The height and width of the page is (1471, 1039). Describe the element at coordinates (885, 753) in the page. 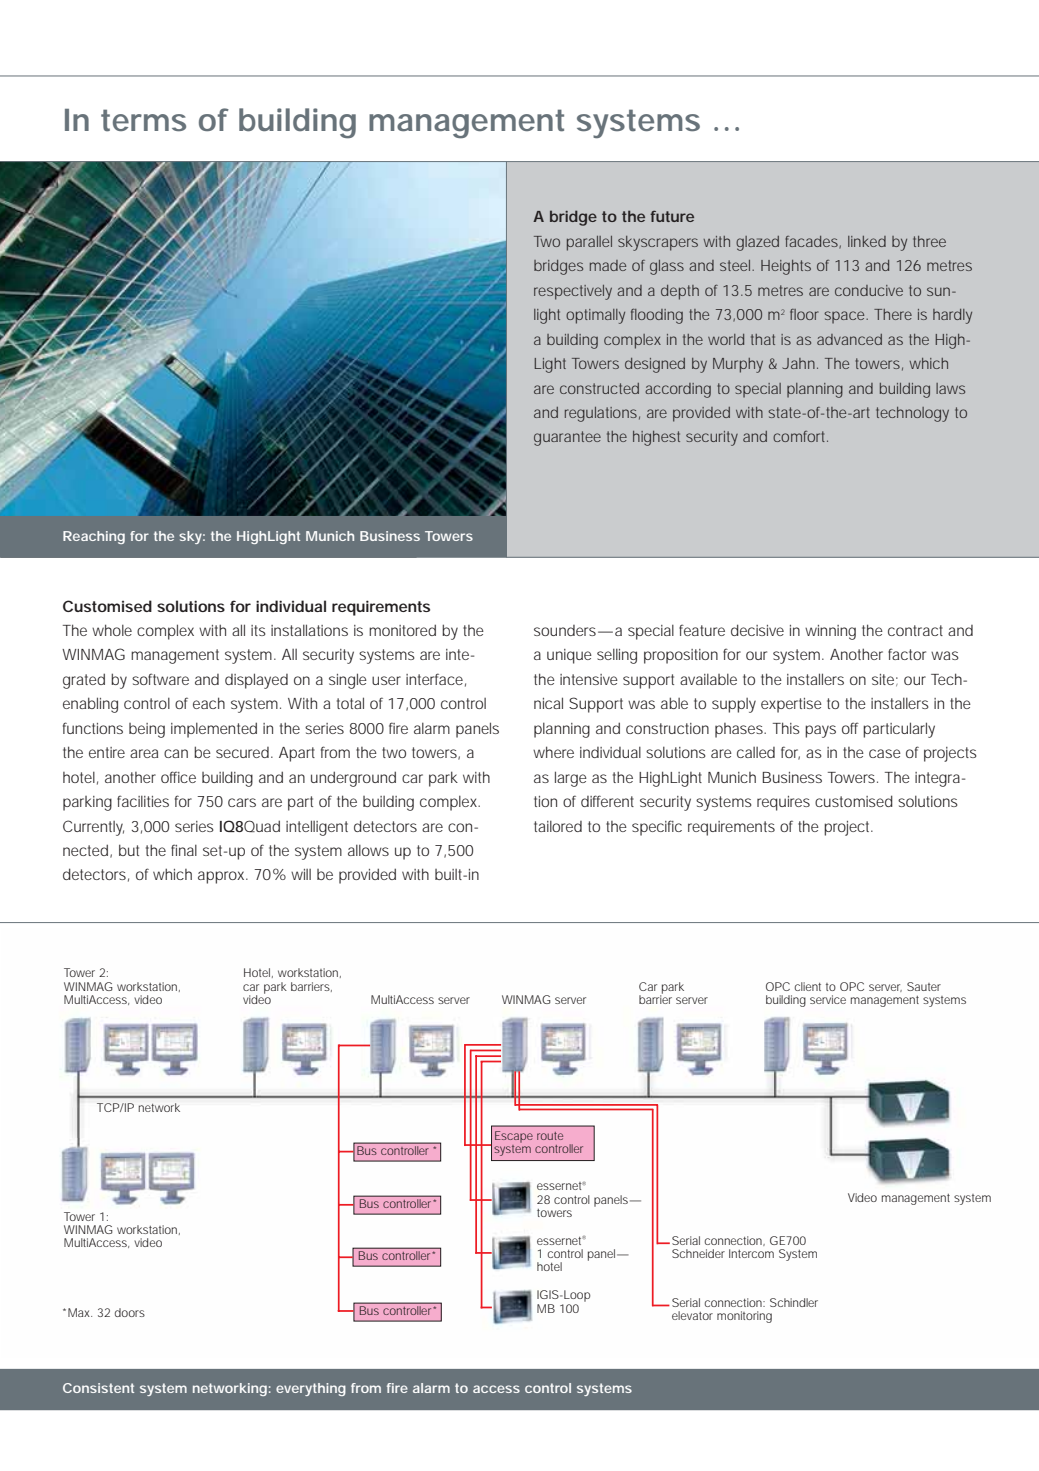

I see `case` at that location.
